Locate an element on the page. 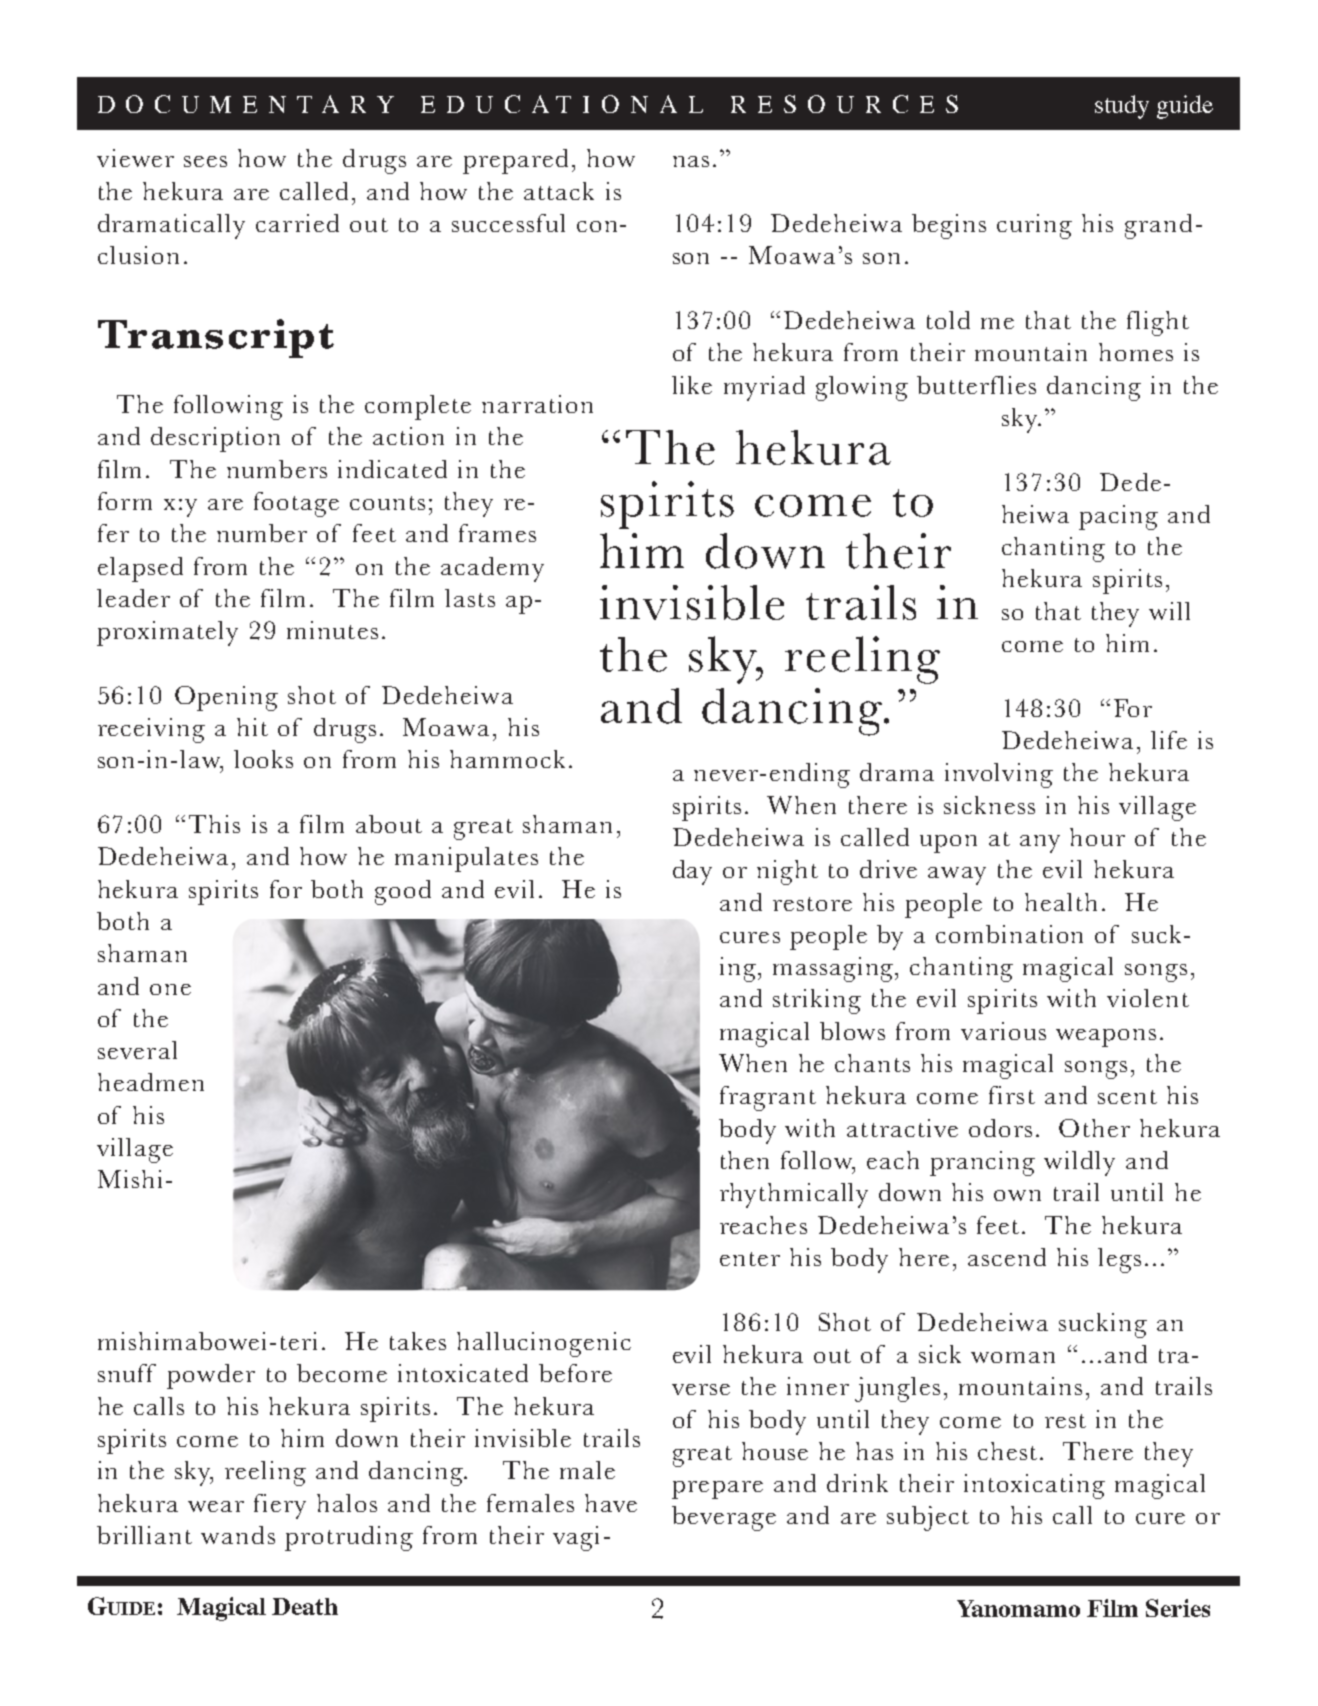 This image has height=1706, width=1318. sees is located at coordinates (205, 161).
